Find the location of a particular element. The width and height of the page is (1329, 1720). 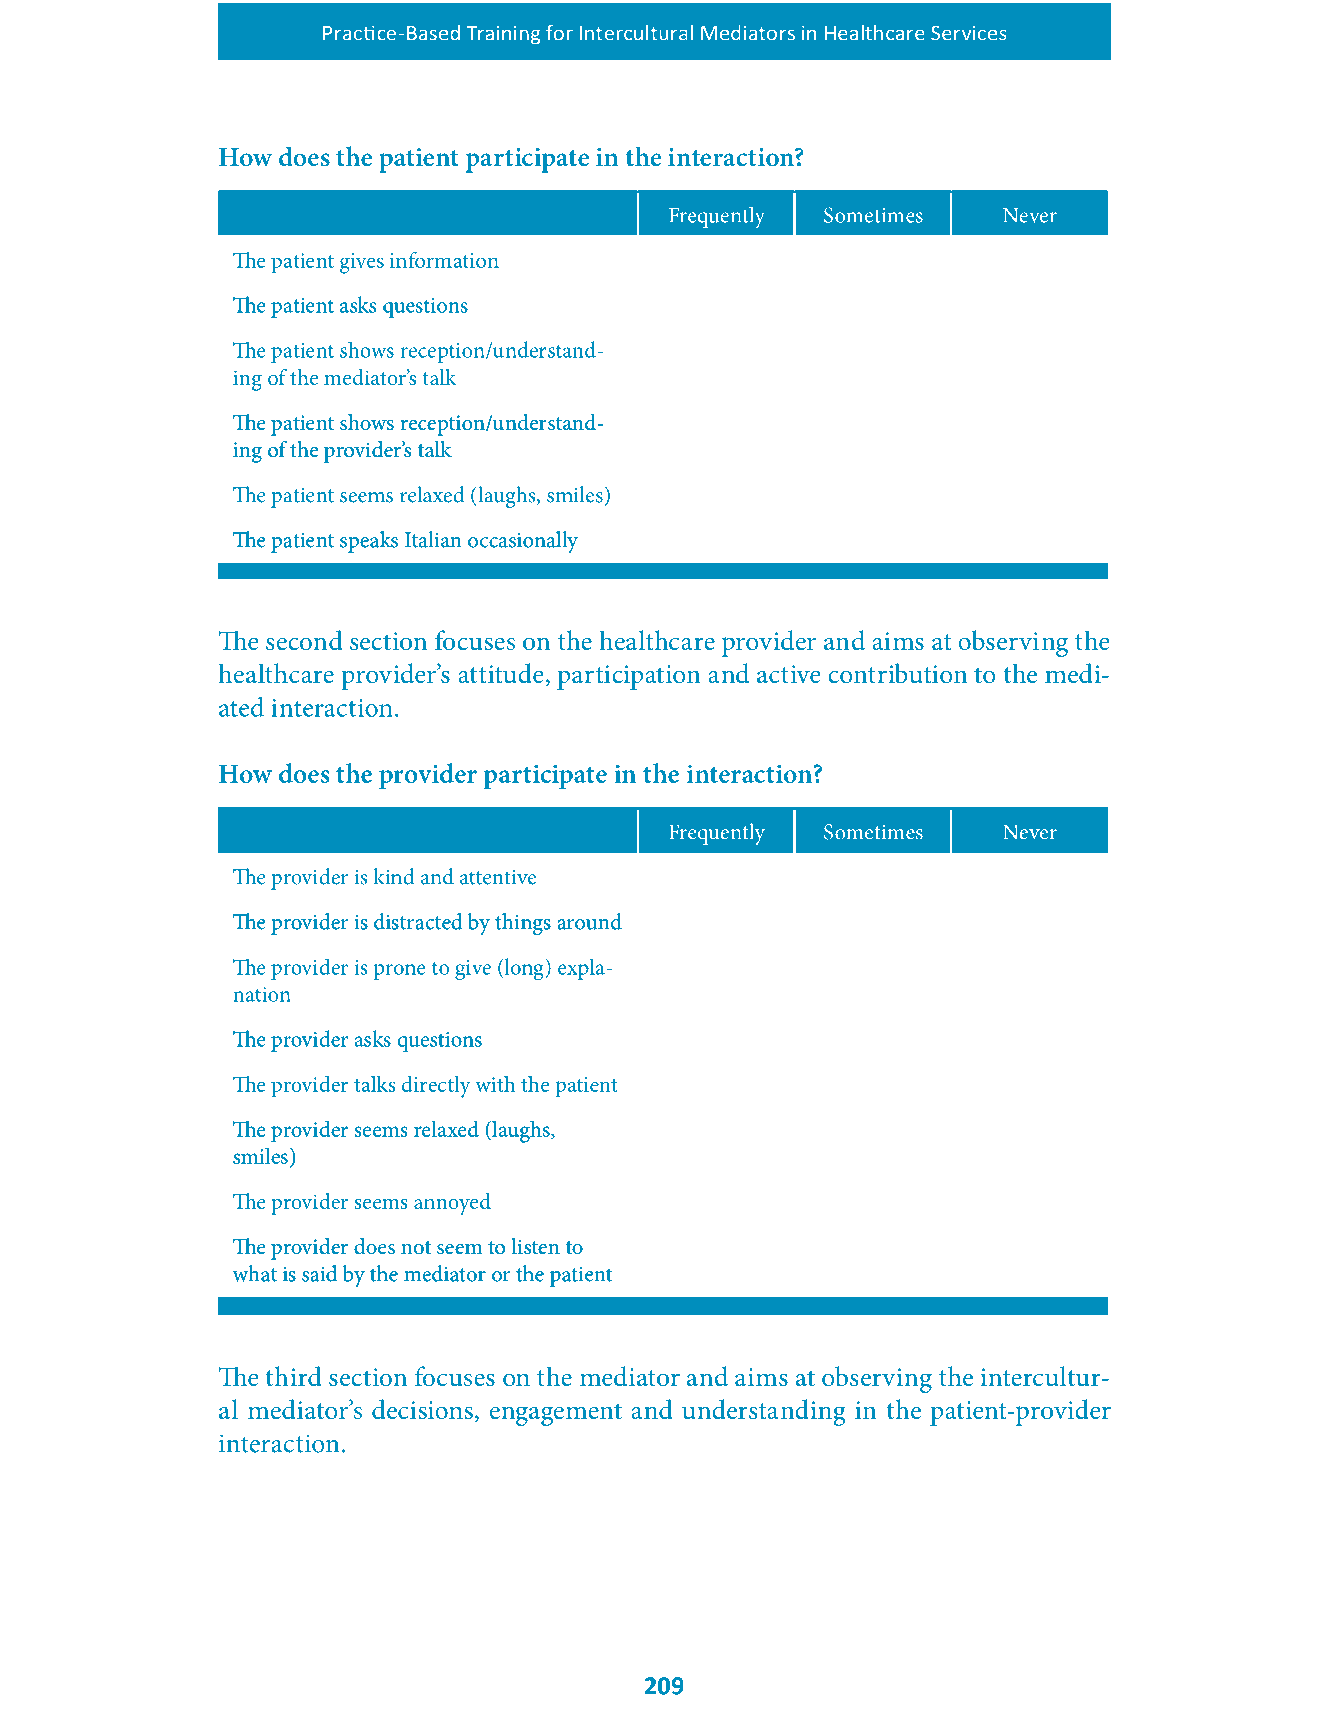

Training is located at coordinates (503, 34).
